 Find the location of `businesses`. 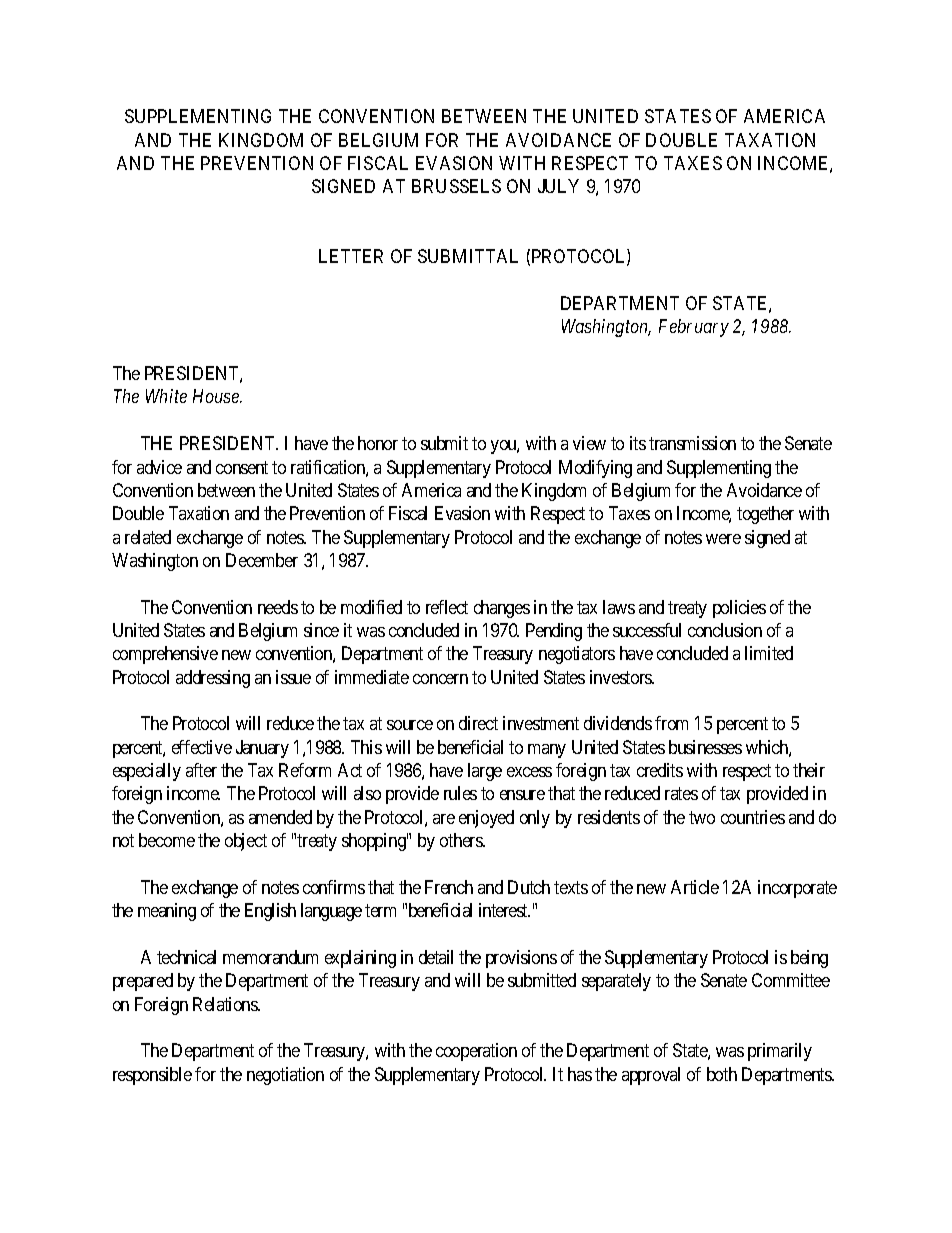

businesses is located at coordinates (705, 747).
